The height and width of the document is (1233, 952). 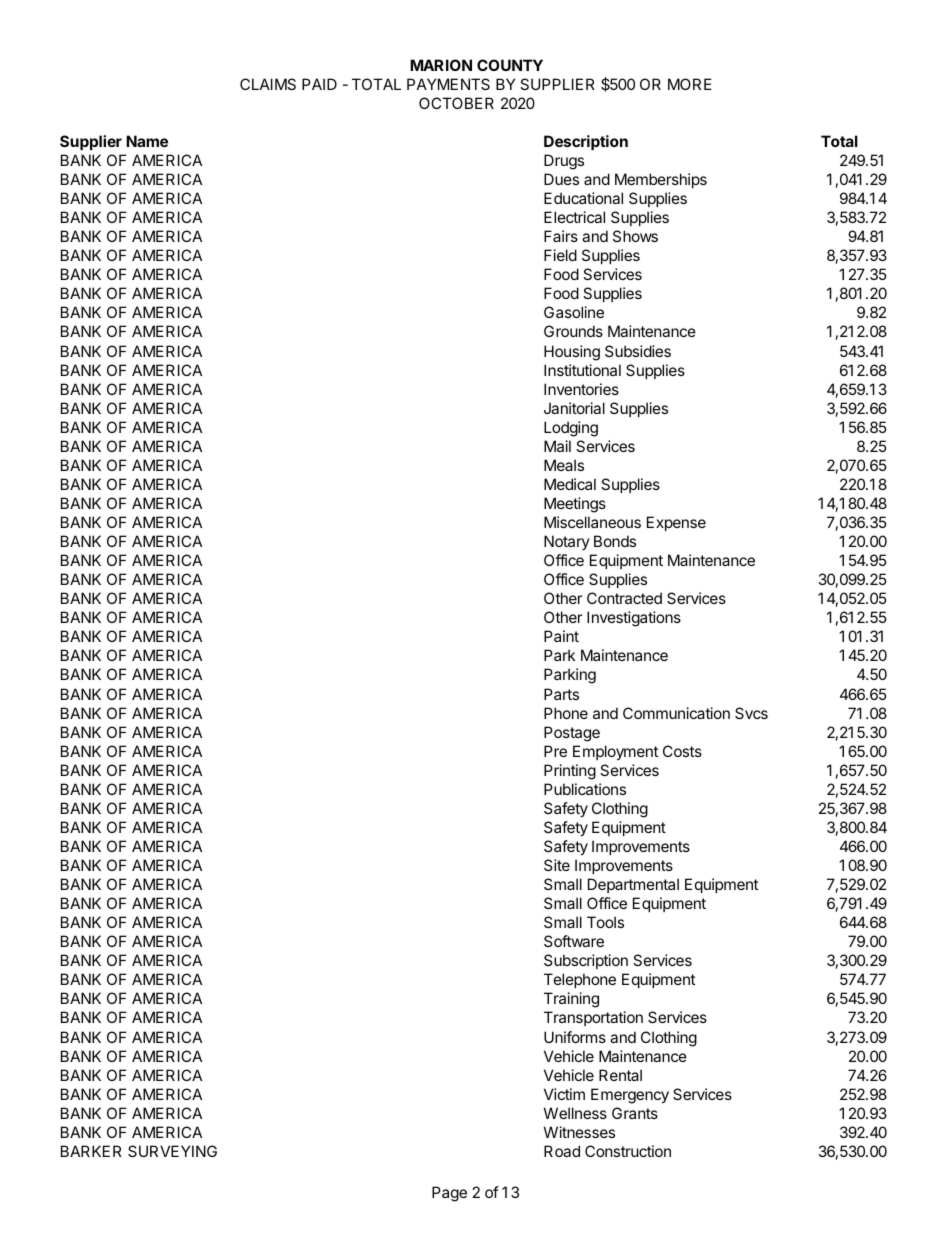 I want to click on PAYMENTS, so click(x=448, y=84).
